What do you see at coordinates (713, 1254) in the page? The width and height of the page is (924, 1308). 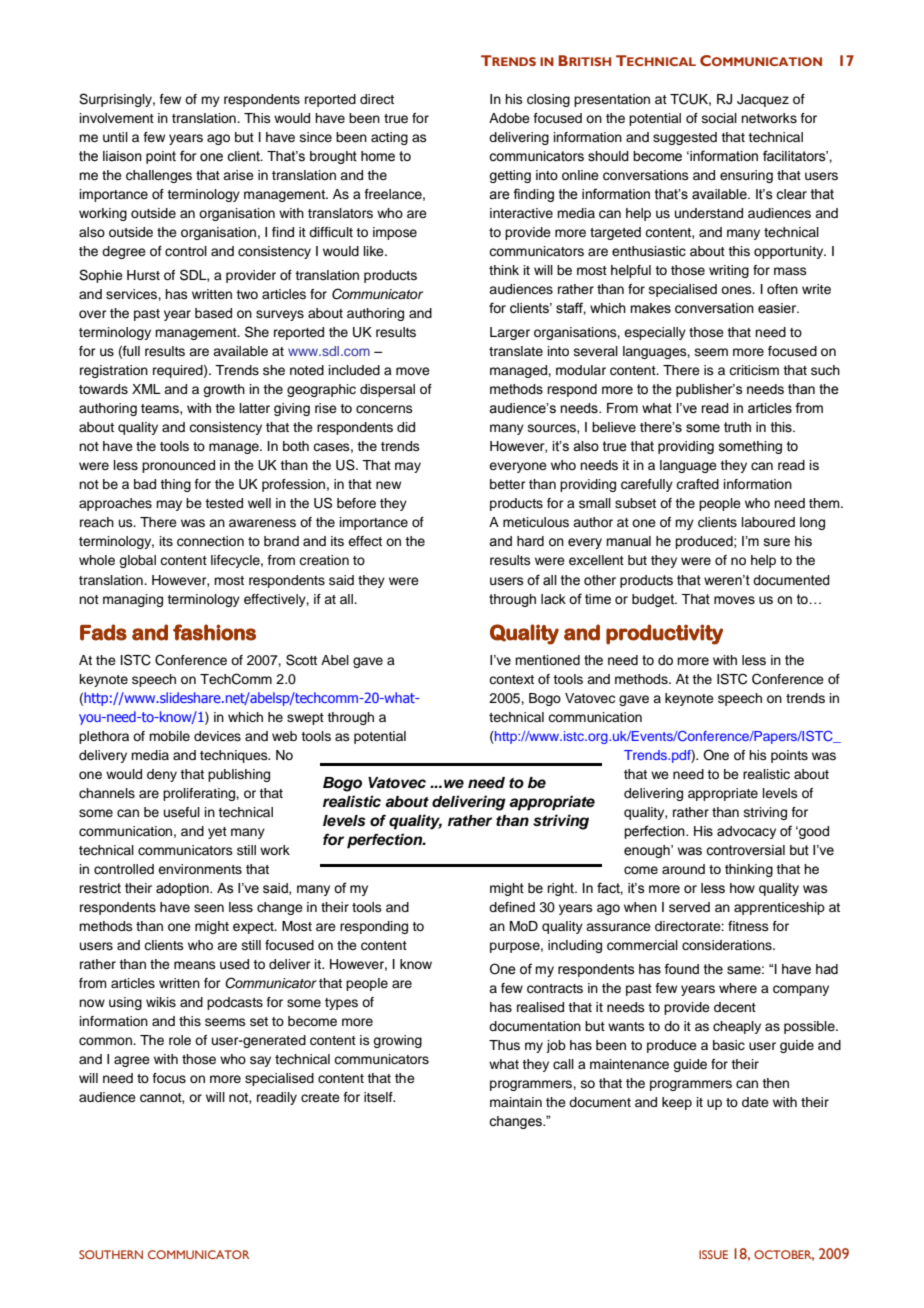 I see `ISSUE` at bounding box center [713, 1254].
